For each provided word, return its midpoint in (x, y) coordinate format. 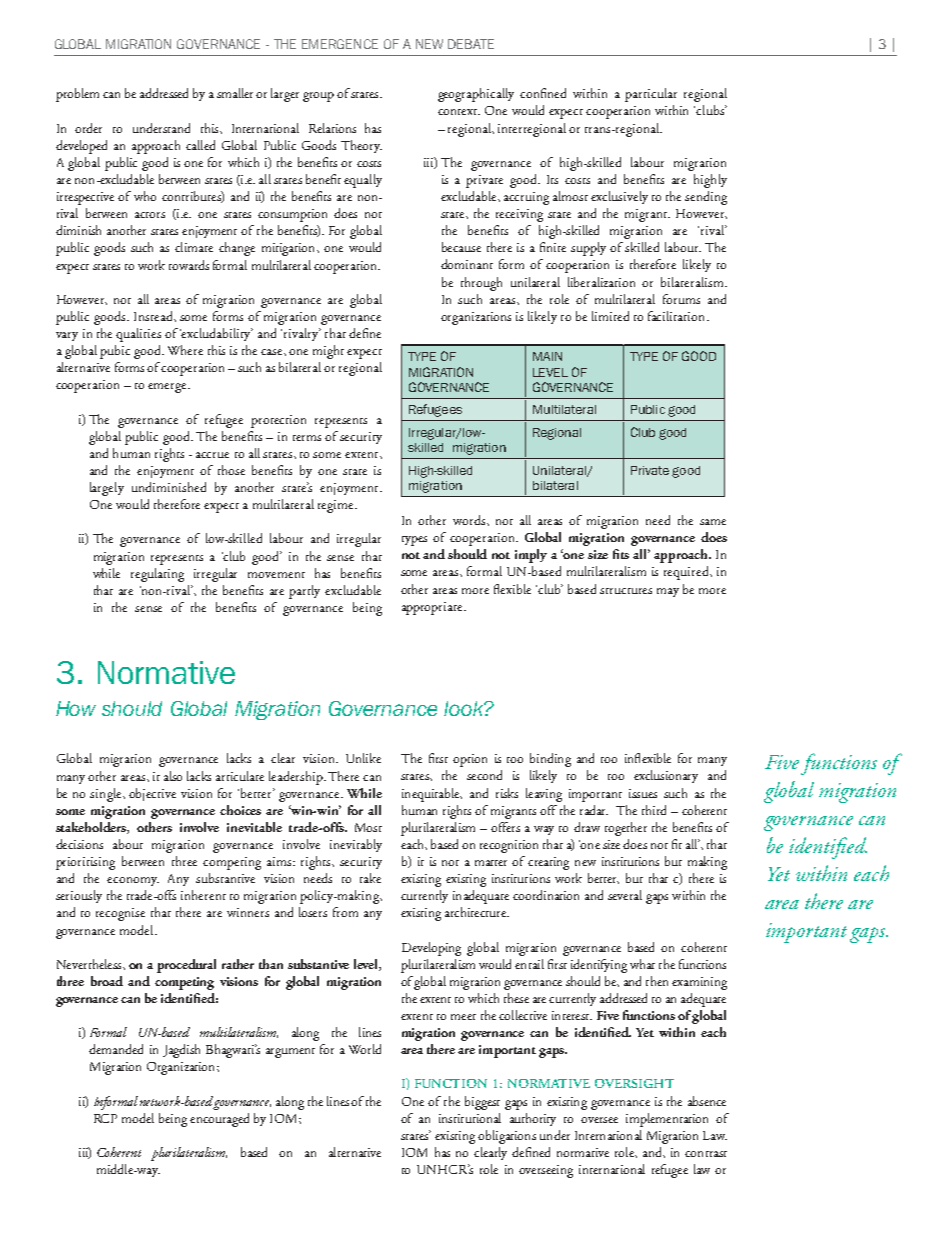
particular (651, 95)
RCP (105, 1118)
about (128, 844)
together (626, 829)
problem (77, 95)
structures (626, 591)
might (328, 352)
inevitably (356, 845)
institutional (470, 1118)
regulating (157, 575)
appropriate (433, 608)
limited (610, 316)
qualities (138, 335)
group (318, 97)
